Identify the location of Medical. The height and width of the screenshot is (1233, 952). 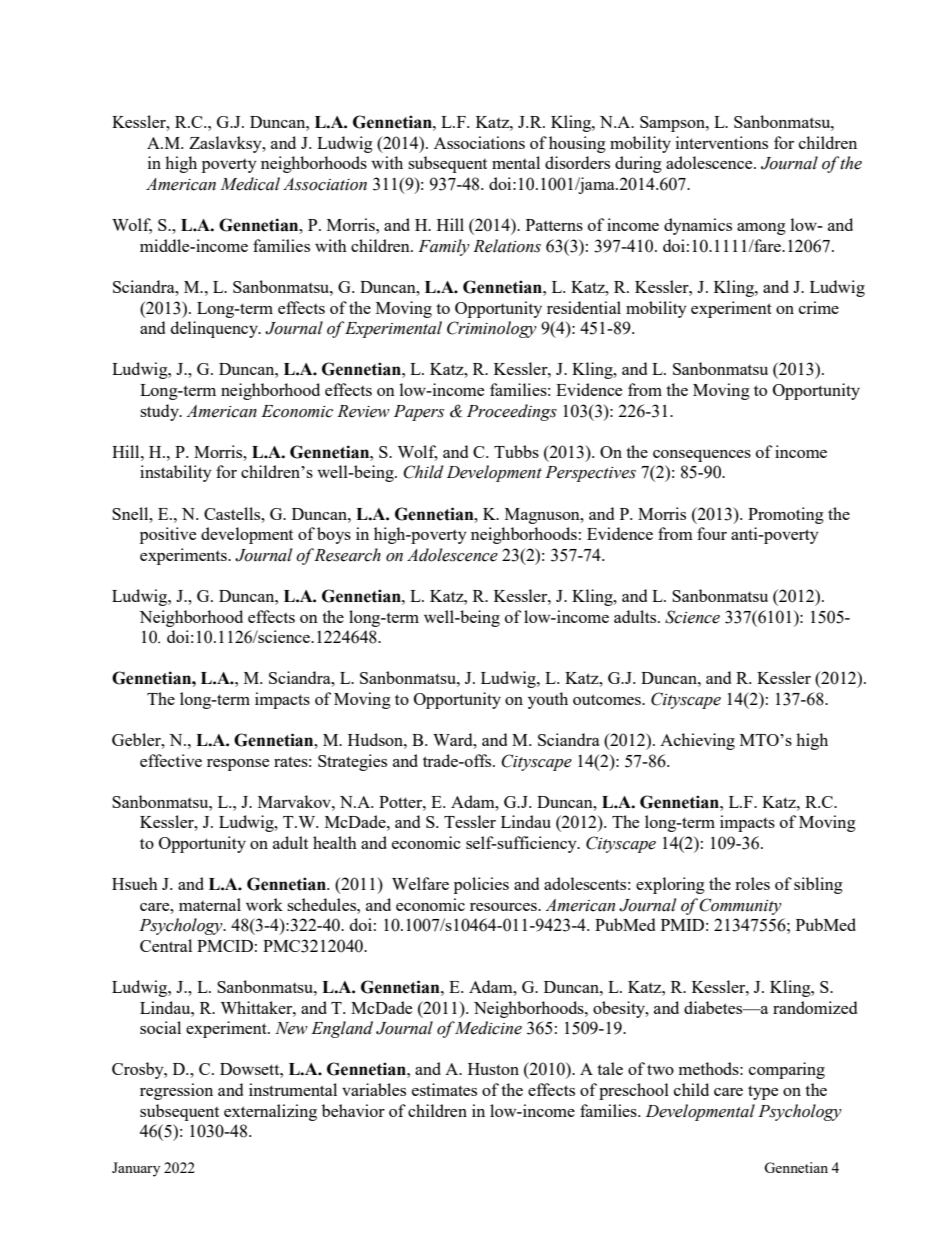
(250, 184).
